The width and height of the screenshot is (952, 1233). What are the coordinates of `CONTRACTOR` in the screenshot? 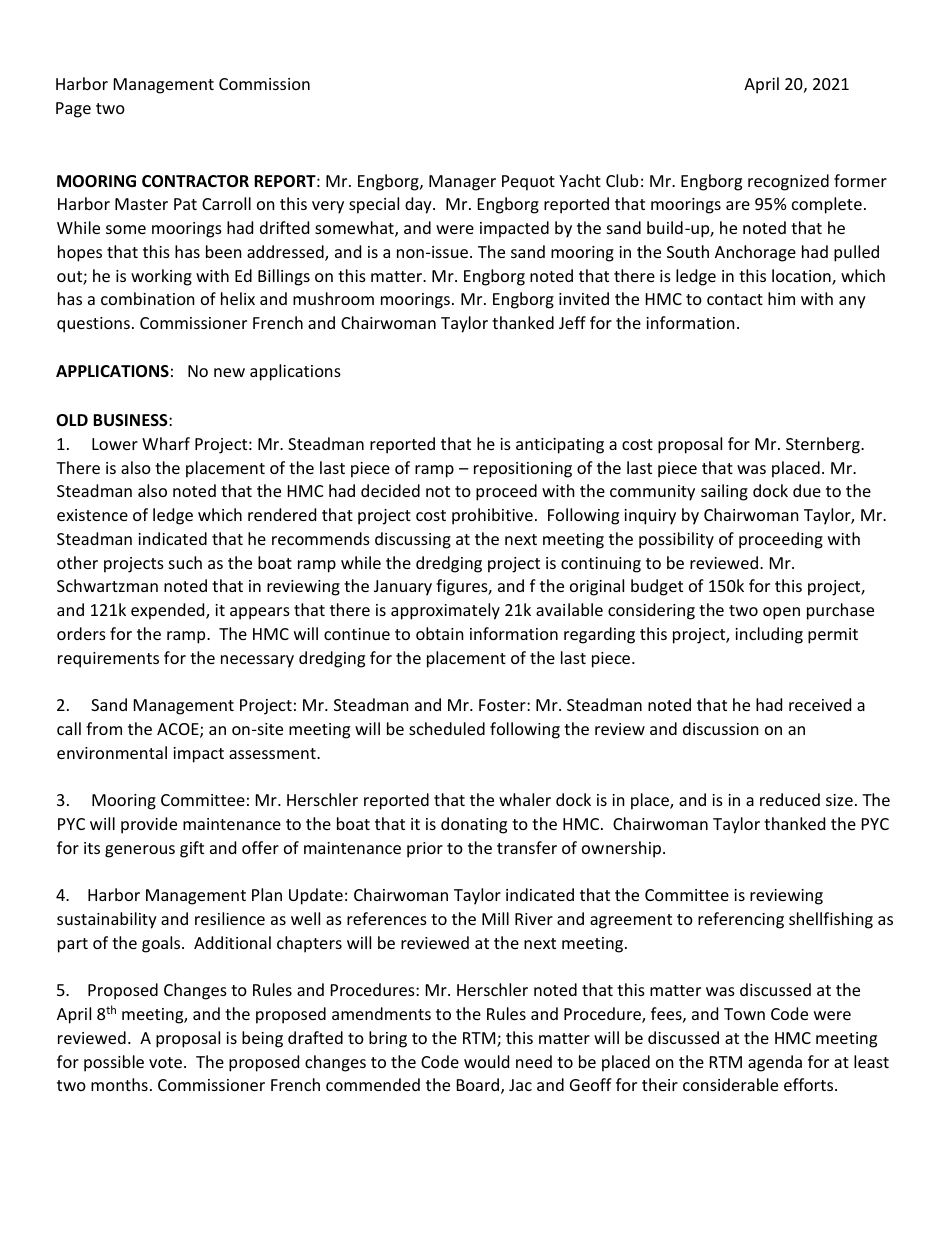 It's located at (195, 181).
